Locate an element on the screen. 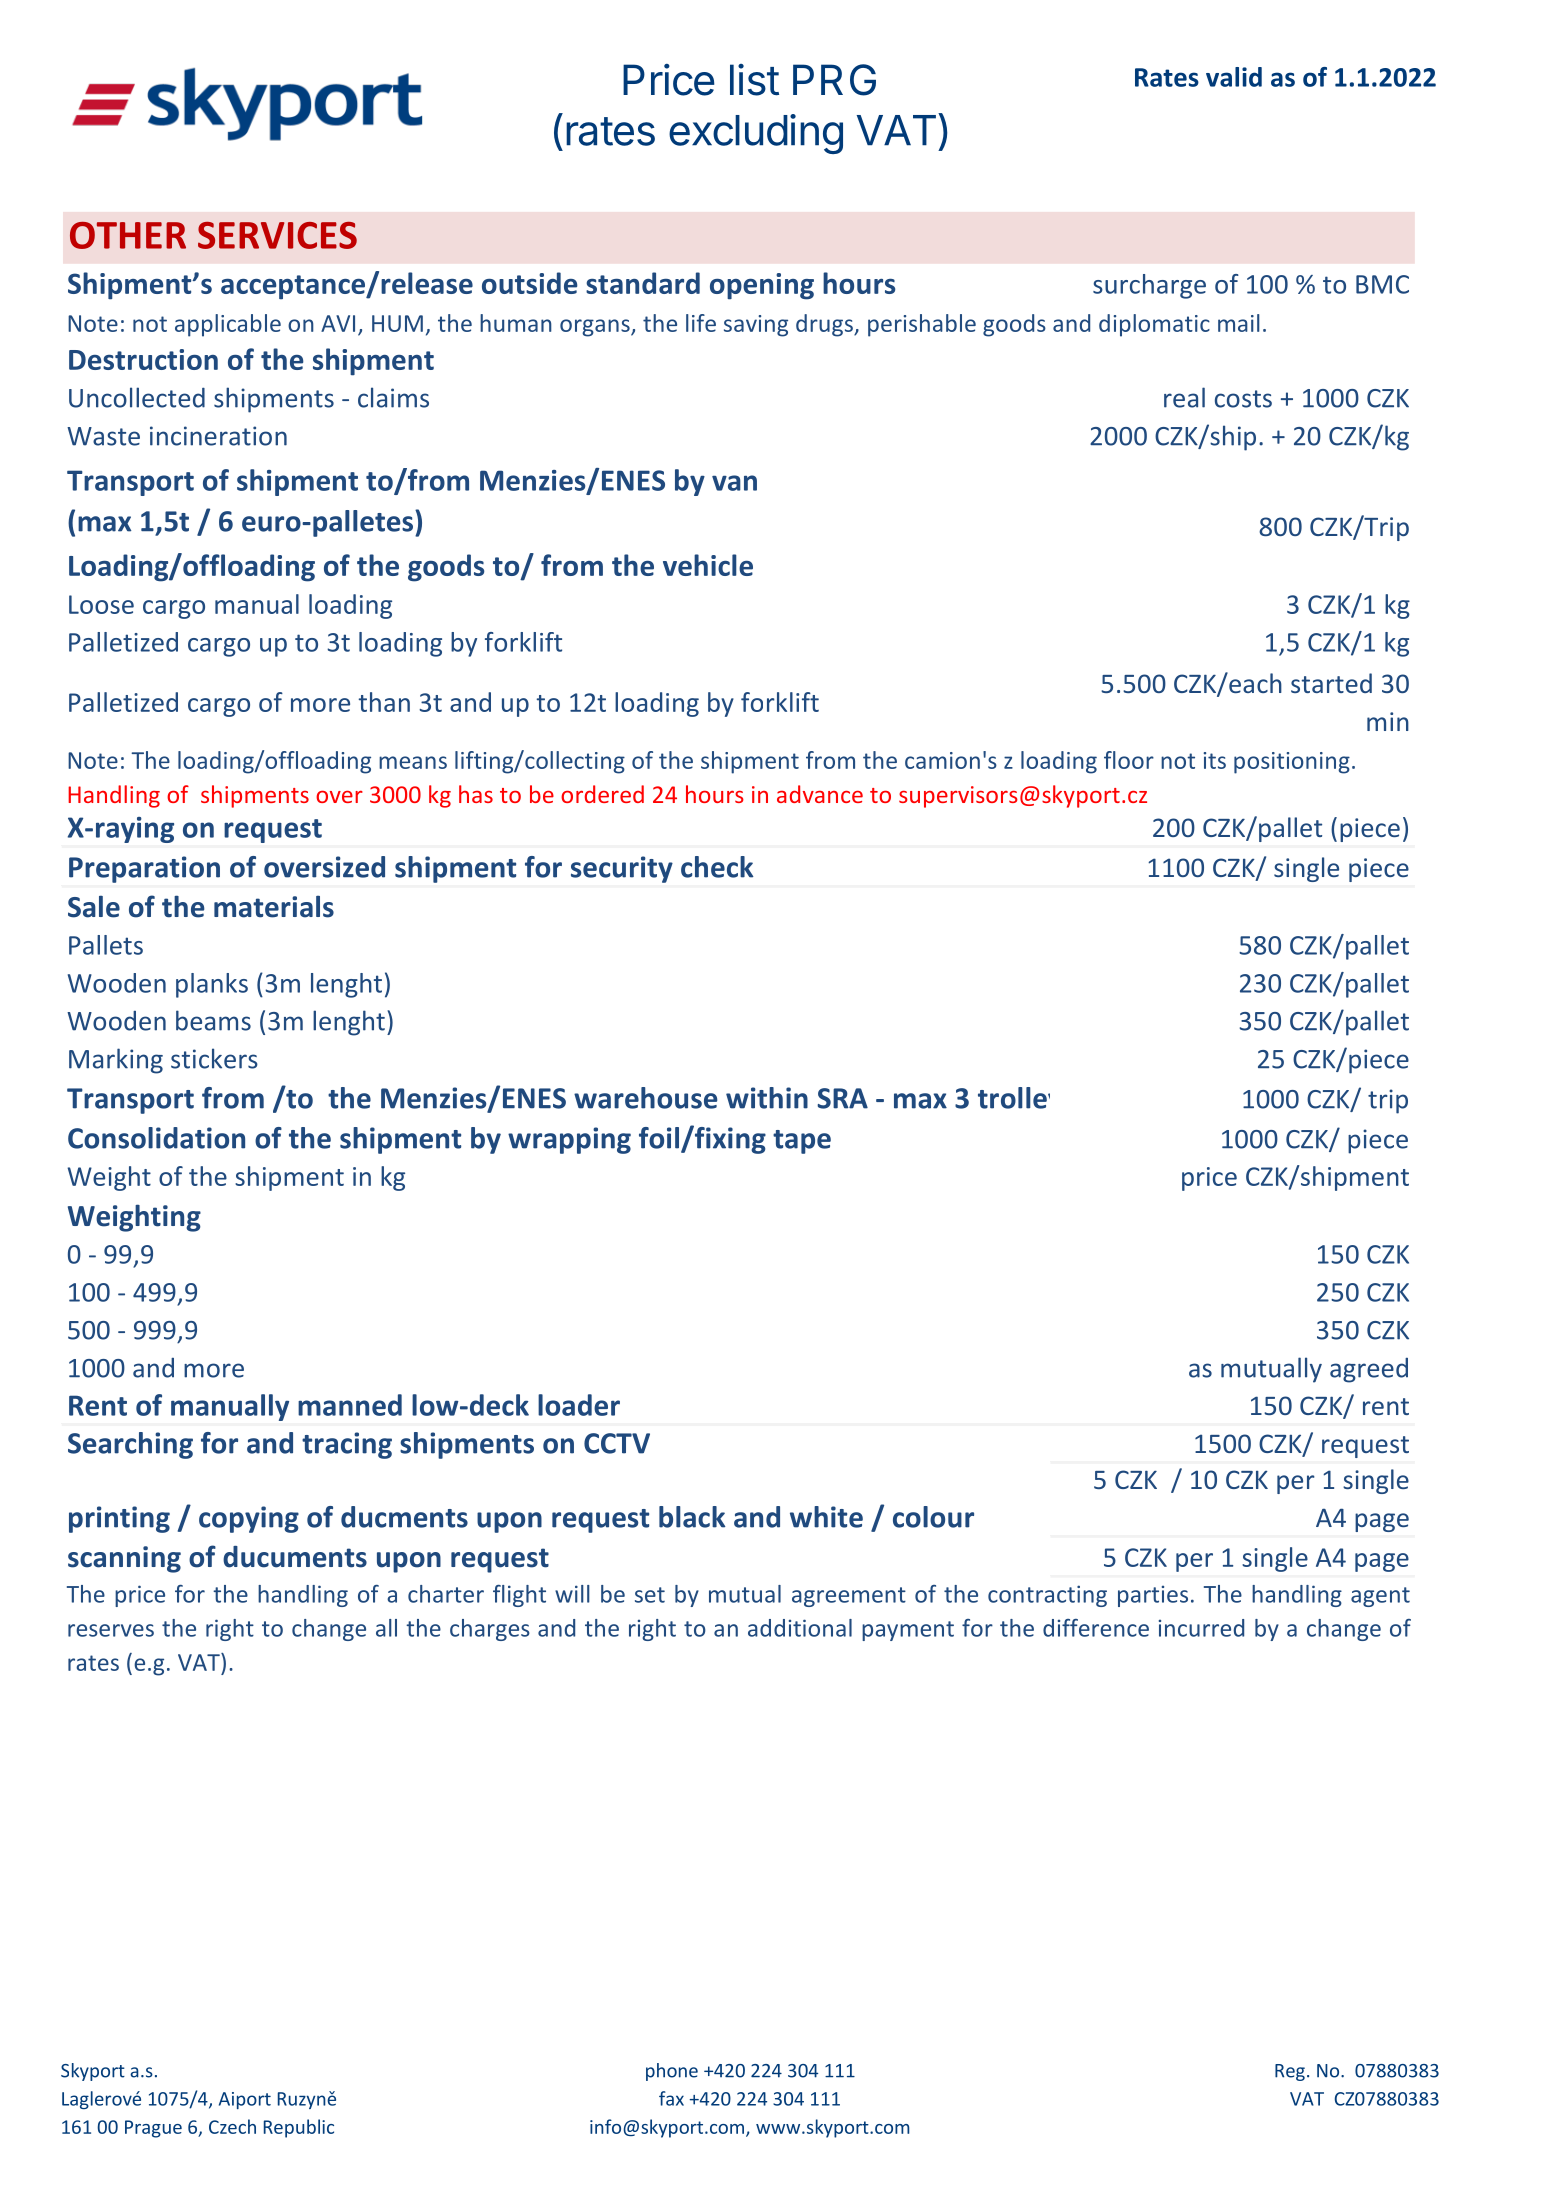 This screenshot has width=1553, height=2198. agreed is located at coordinates (1369, 1370).
